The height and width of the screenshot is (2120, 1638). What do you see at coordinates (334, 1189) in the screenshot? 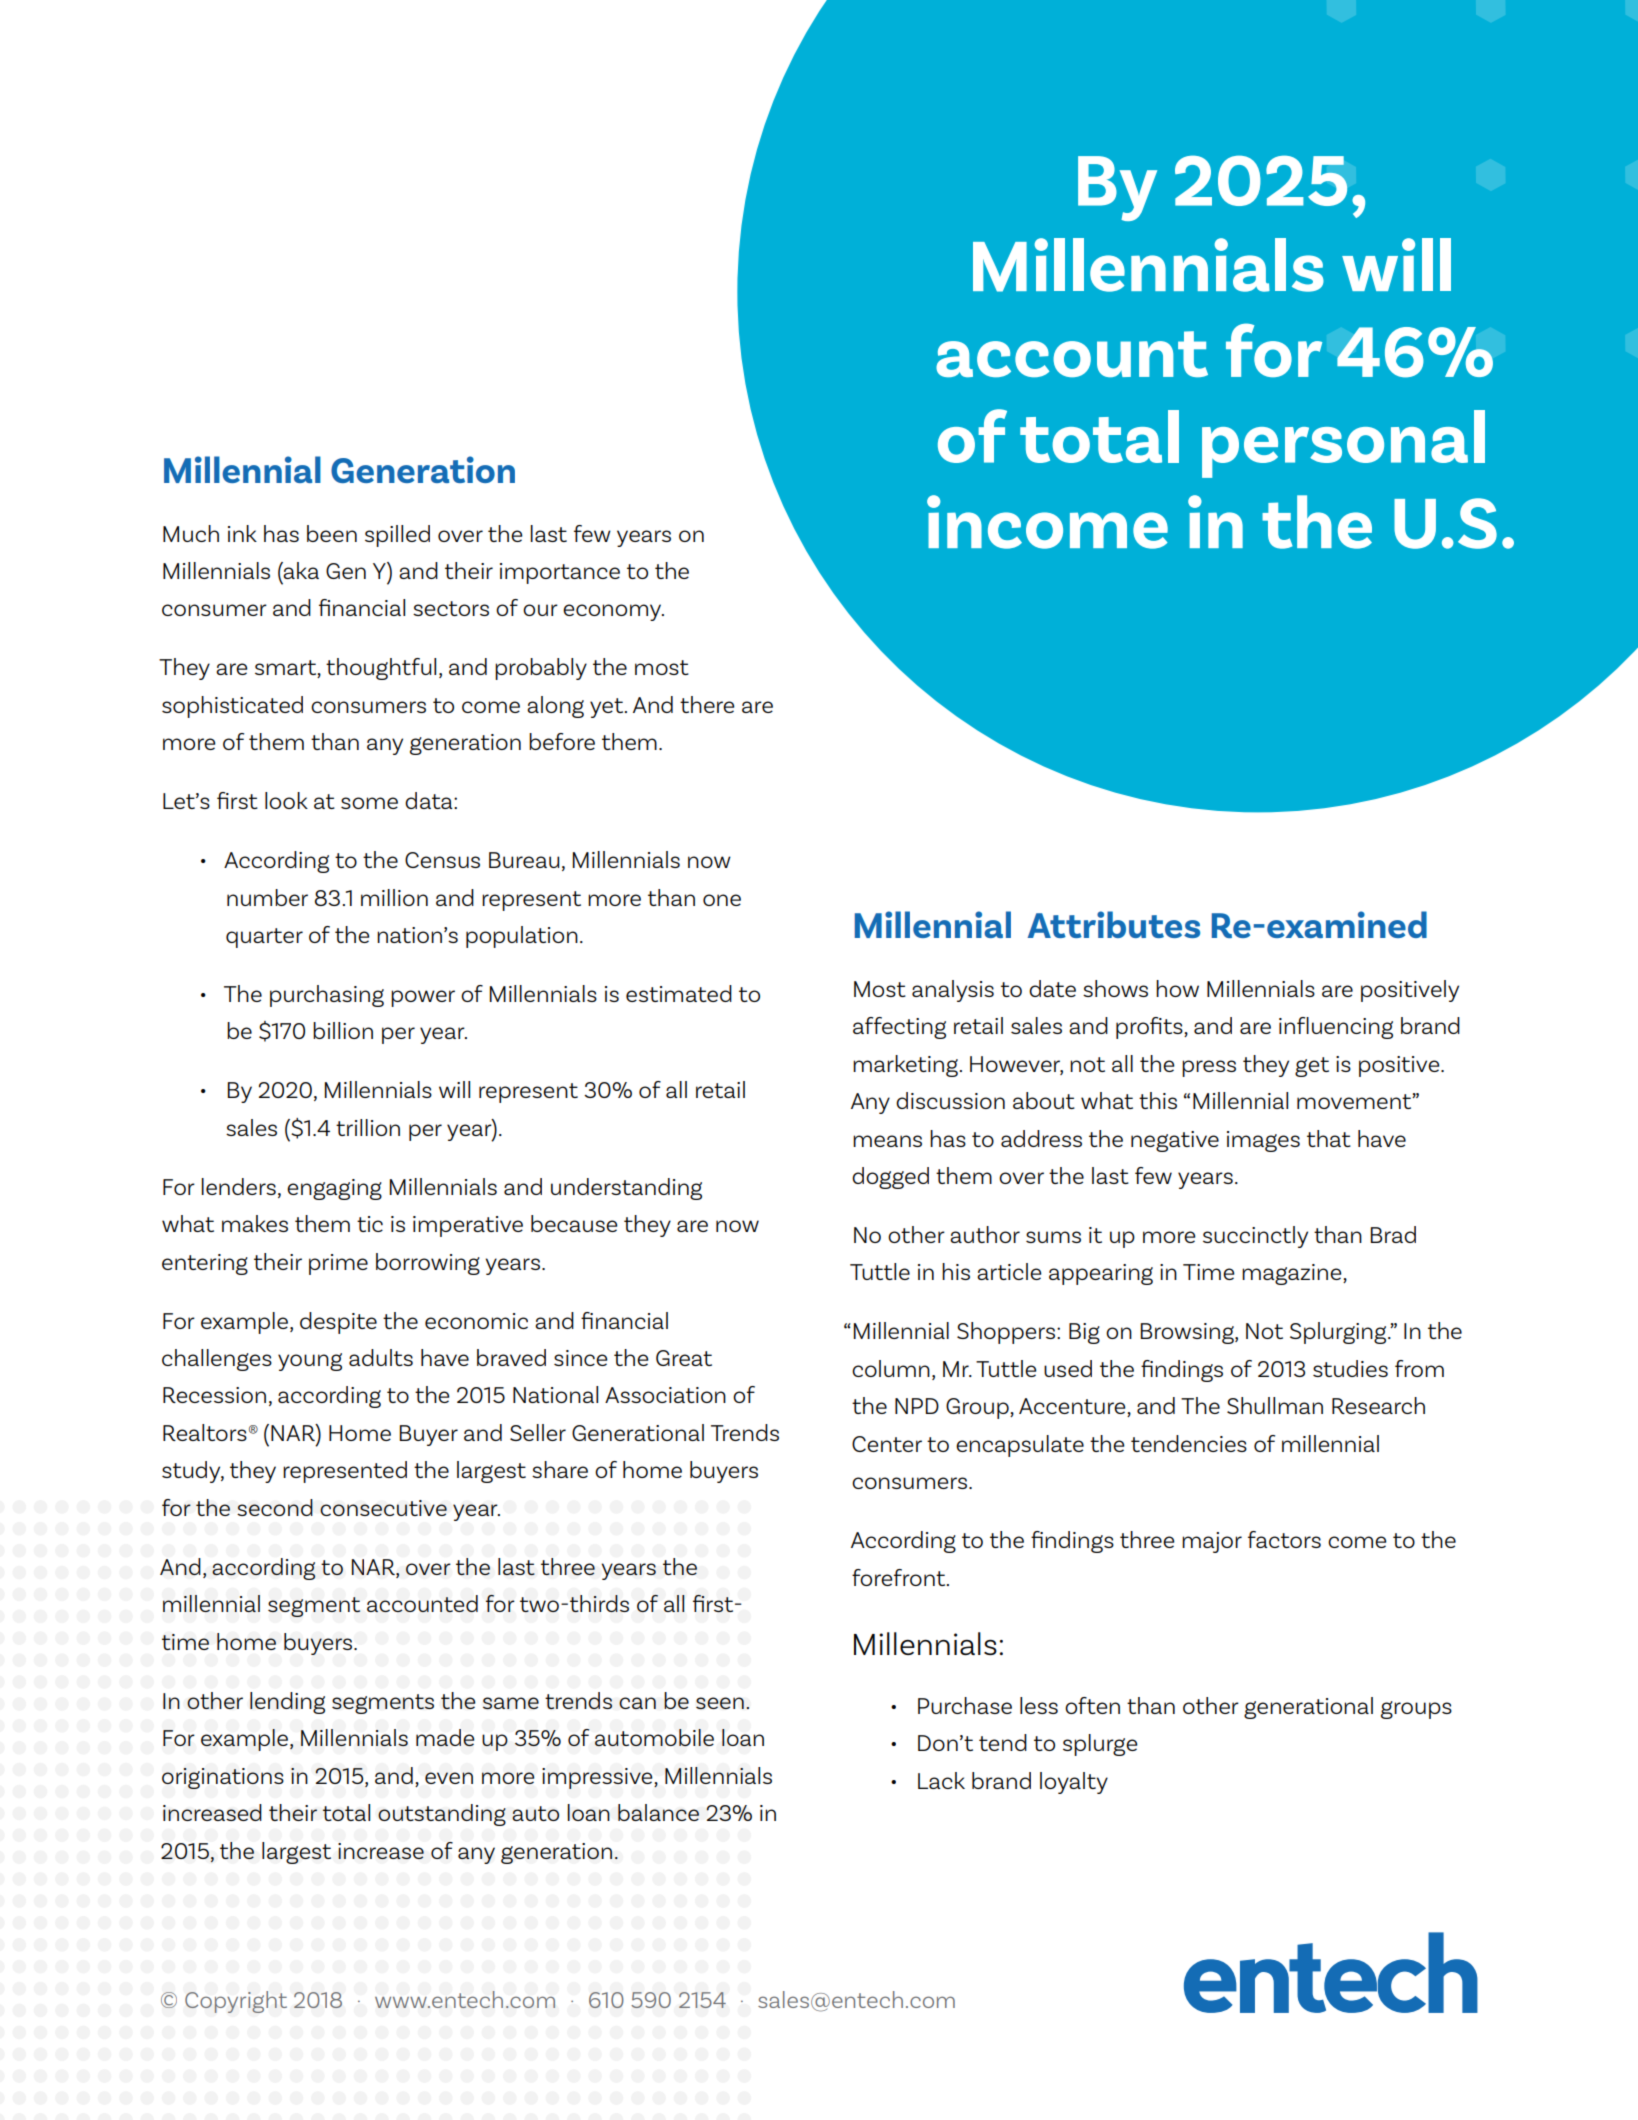
I see `engaging` at bounding box center [334, 1189].
